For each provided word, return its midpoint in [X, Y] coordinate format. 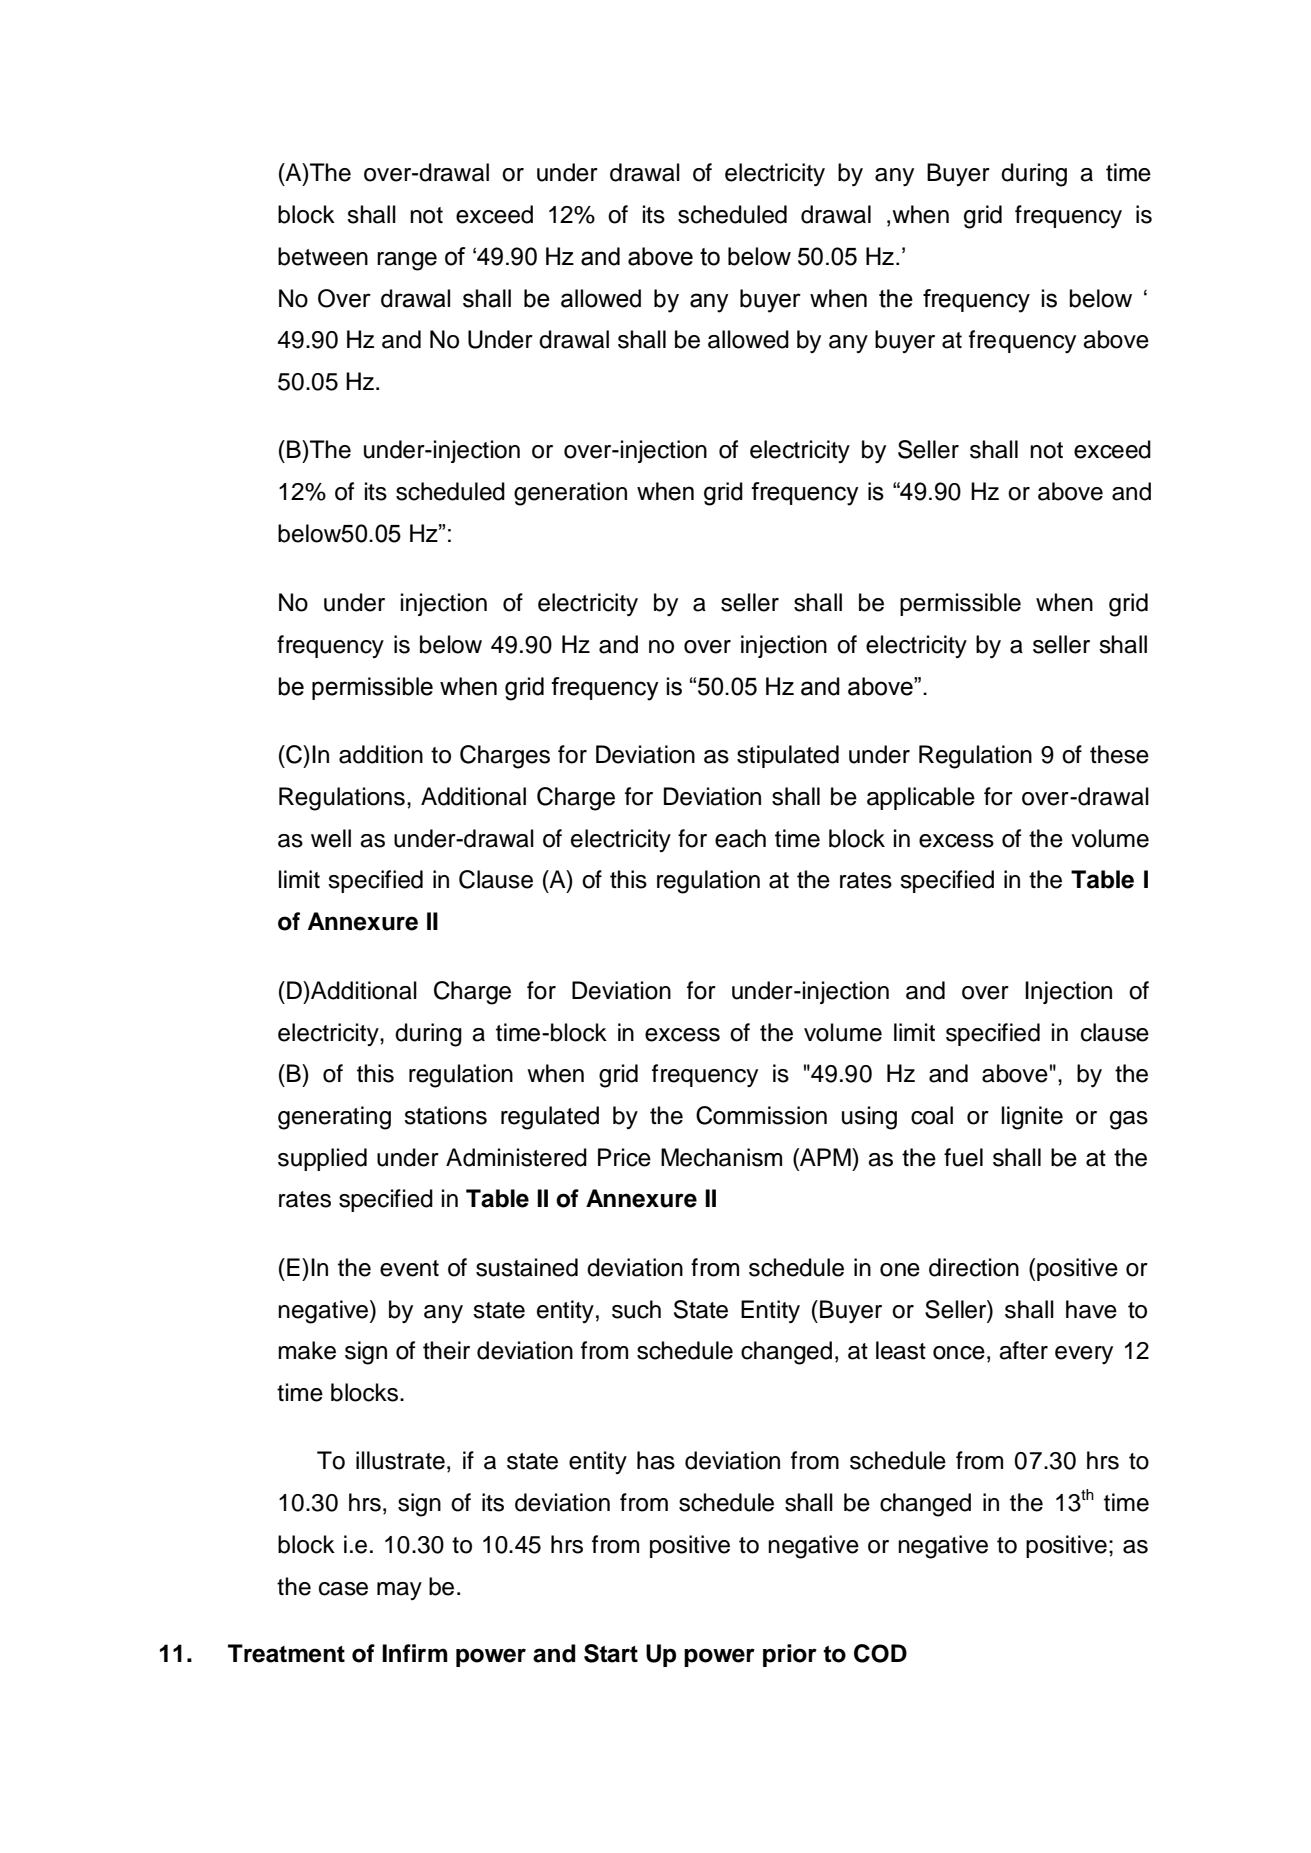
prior [790, 1655]
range [407, 261]
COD [880, 1653]
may [399, 1591]
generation [570, 494]
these [1119, 754]
